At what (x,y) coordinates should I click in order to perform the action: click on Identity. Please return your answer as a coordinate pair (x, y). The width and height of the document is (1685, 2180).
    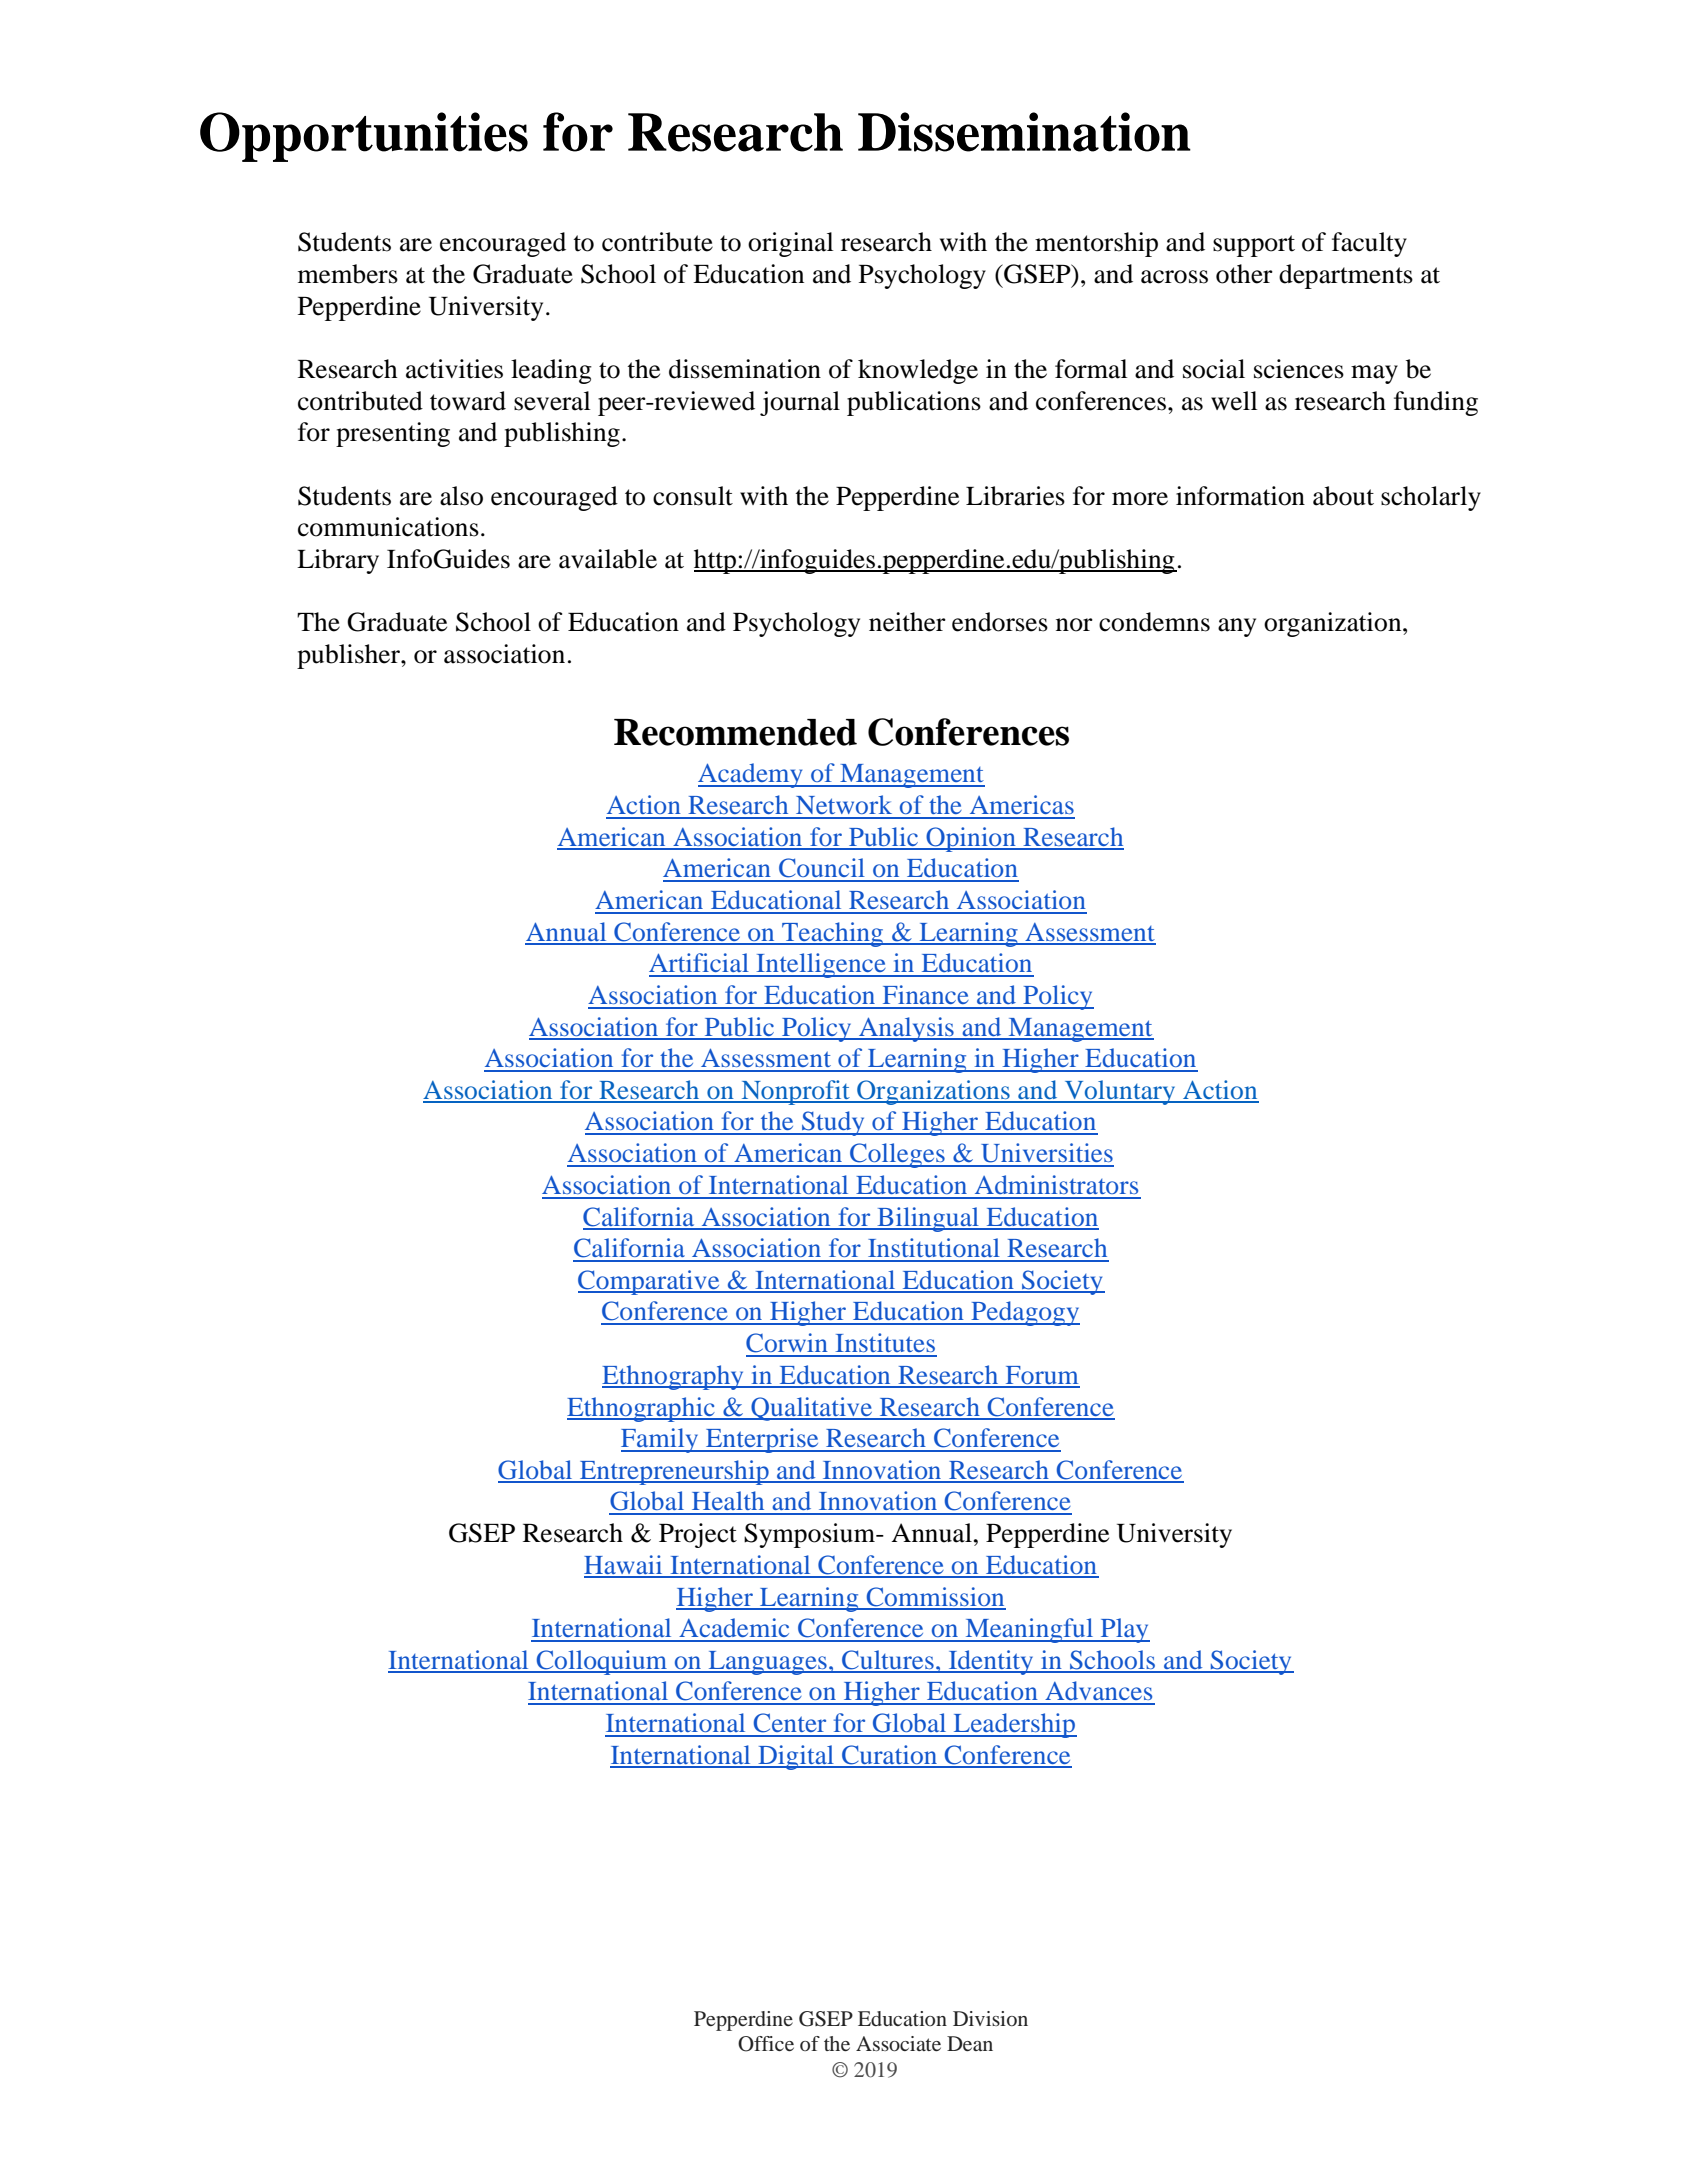
    Looking at the image, I should click on (991, 1662).
